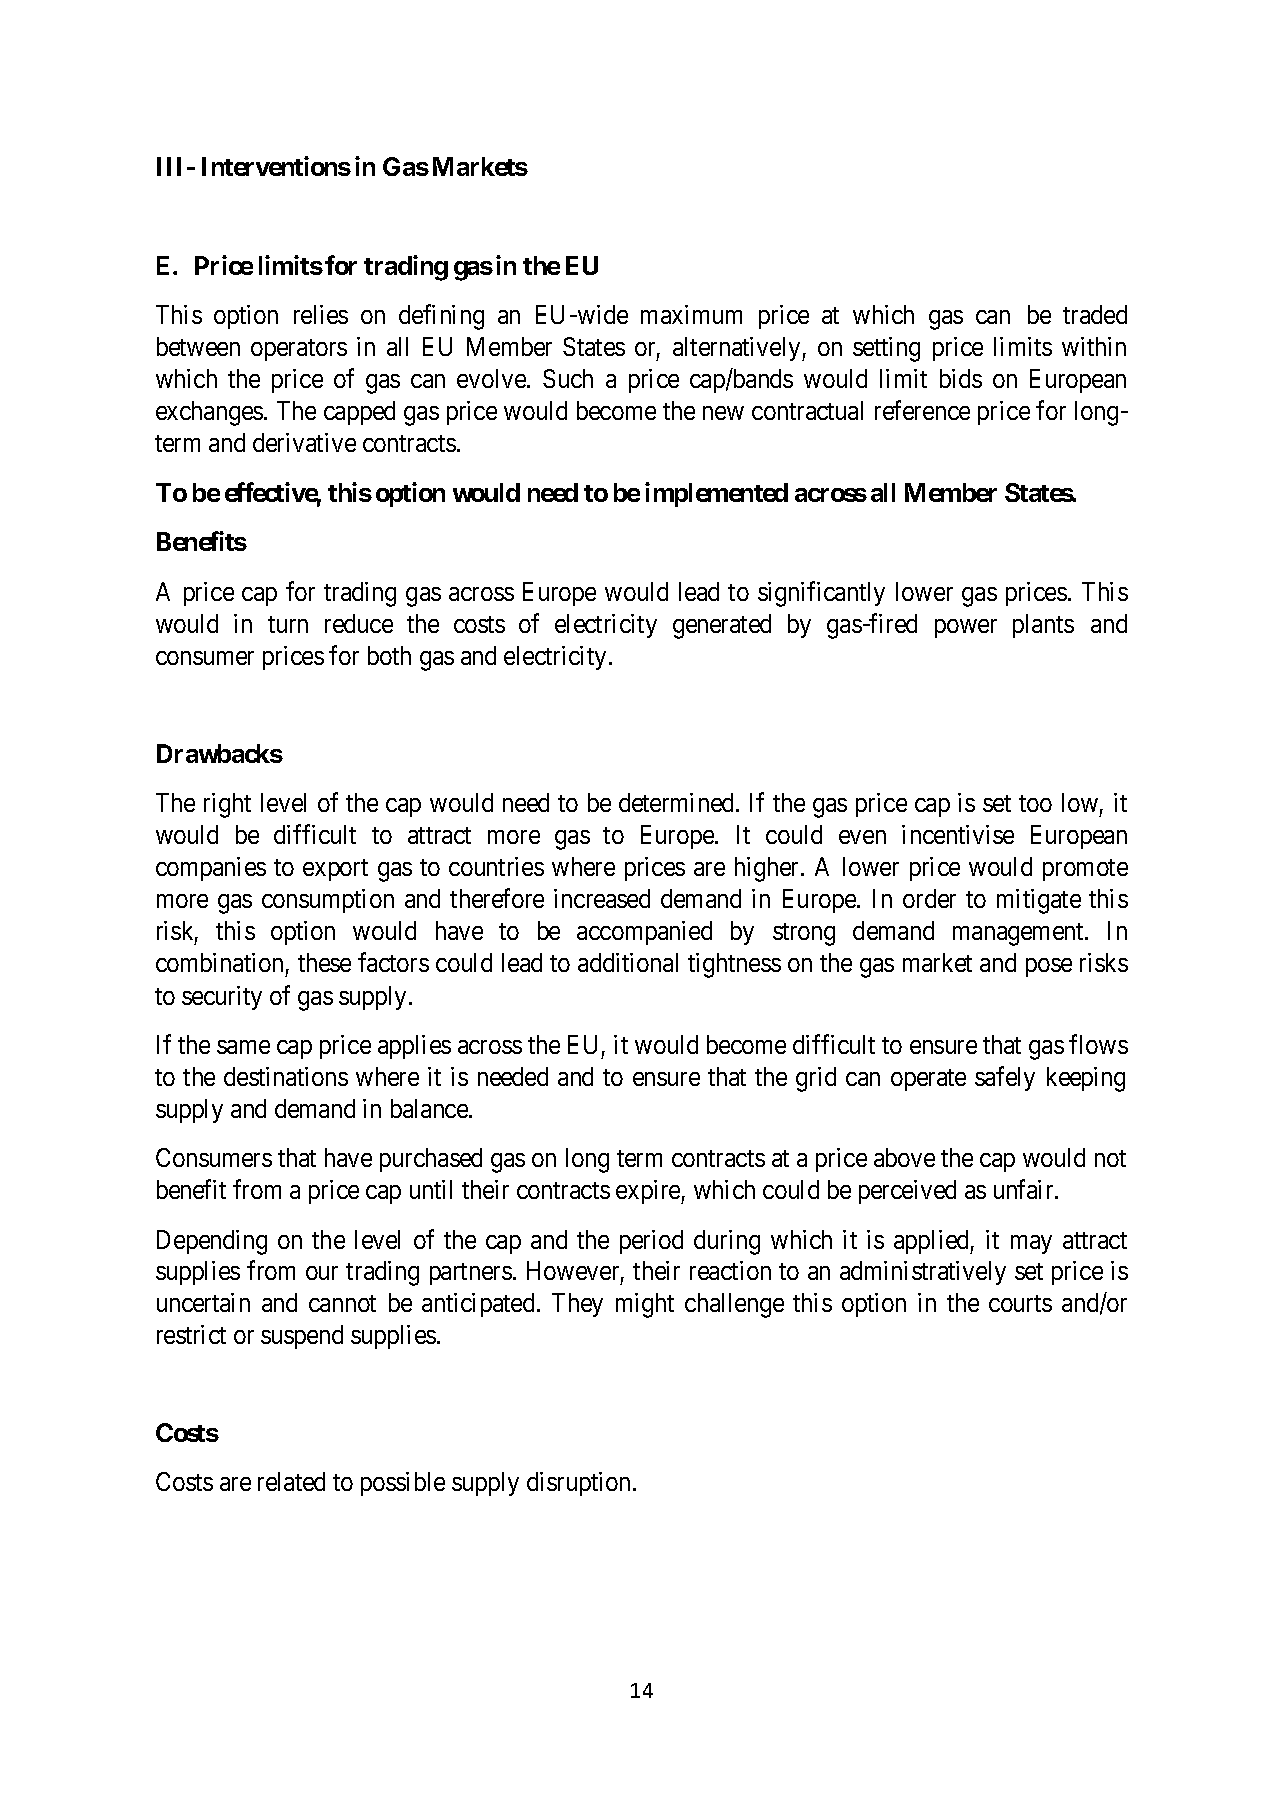  I want to click on courts, so click(1020, 1303).
